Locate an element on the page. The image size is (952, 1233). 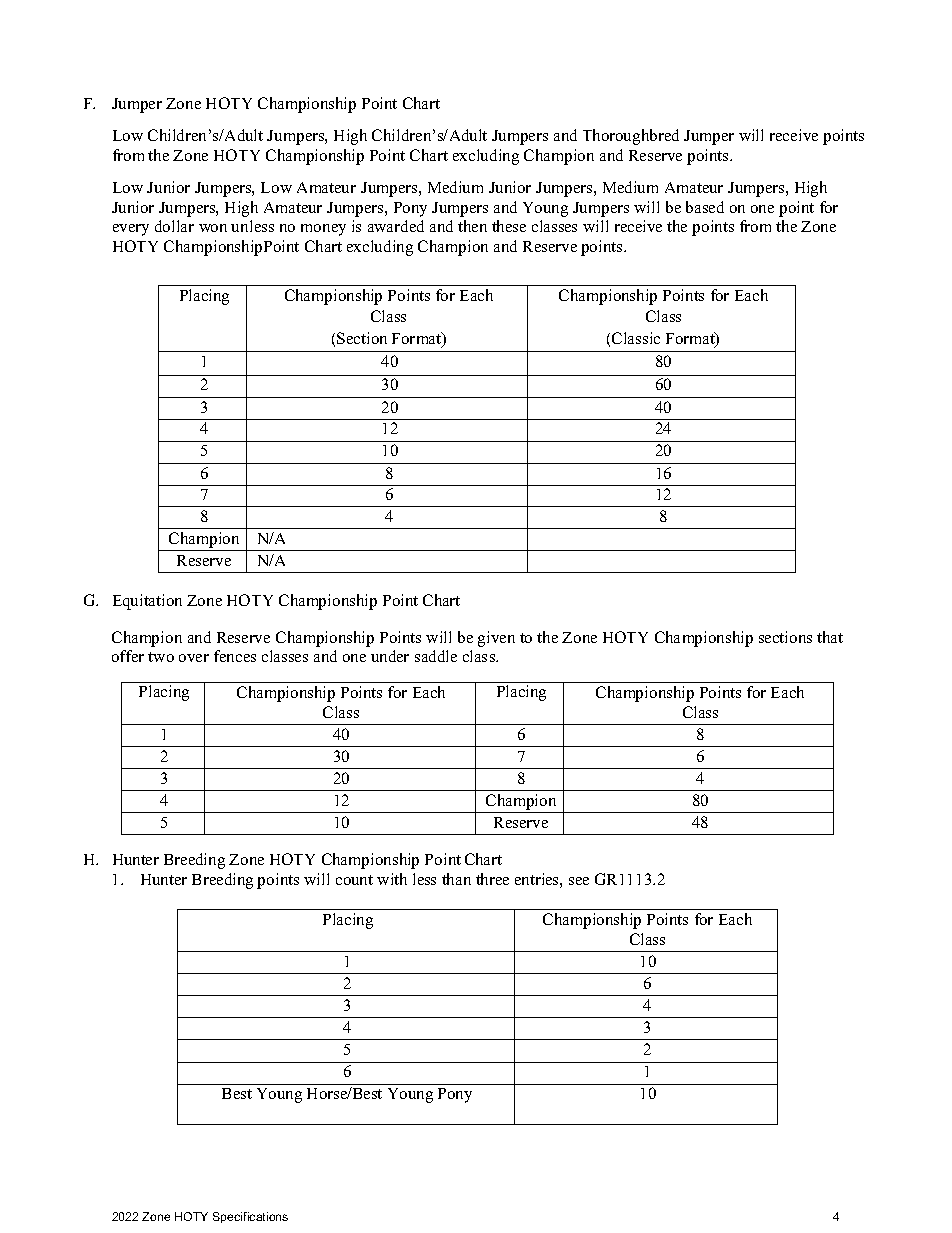
count is located at coordinates (354, 880).
